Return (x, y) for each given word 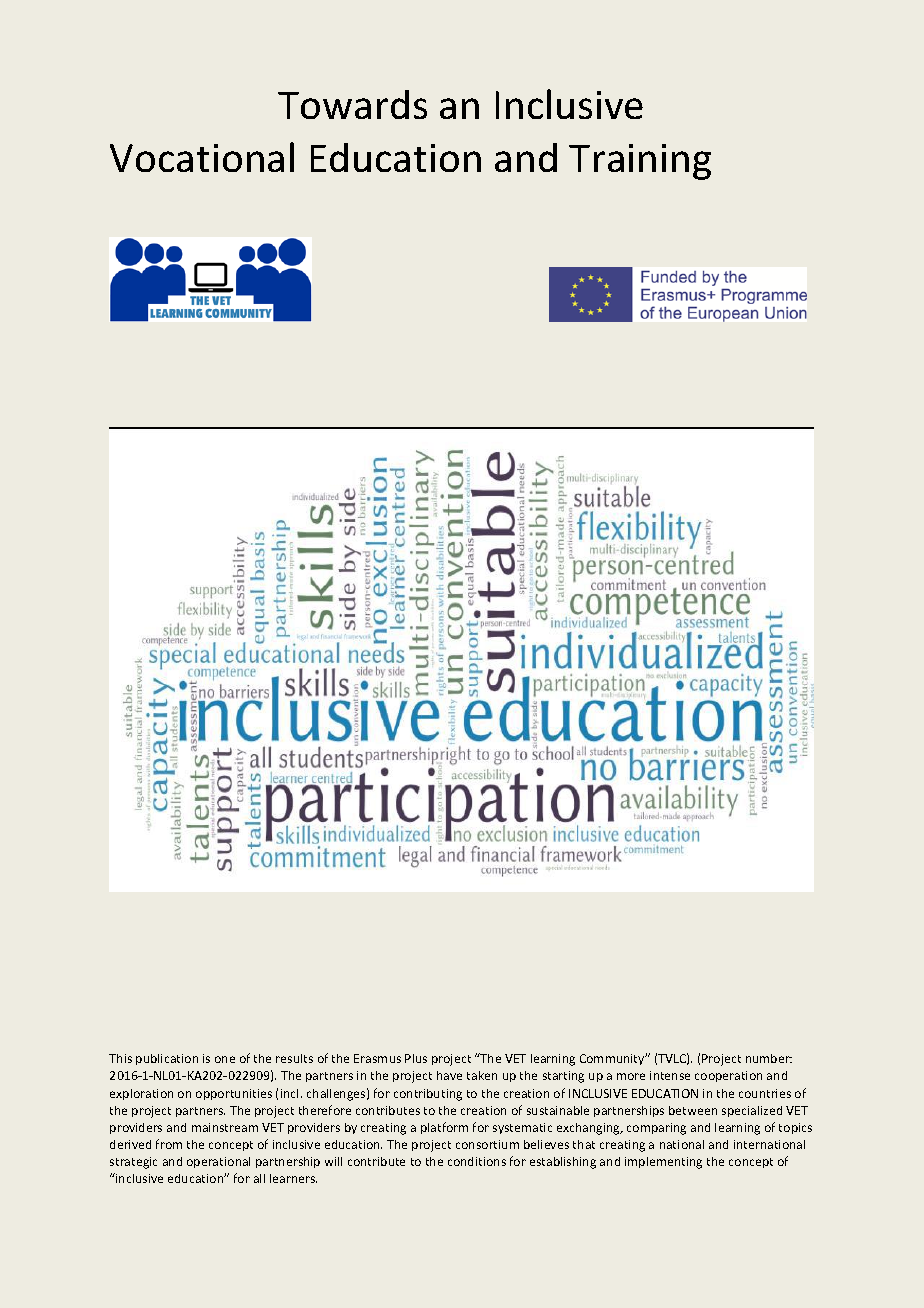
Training (640, 162)
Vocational (202, 157)
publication (167, 1059)
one (225, 1059)
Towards (352, 104)
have (449, 1075)
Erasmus (377, 1058)
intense (670, 1075)
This (120, 1058)
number (769, 1058)
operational (218, 1162)
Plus (416, 1058)
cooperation (728, 1076)
